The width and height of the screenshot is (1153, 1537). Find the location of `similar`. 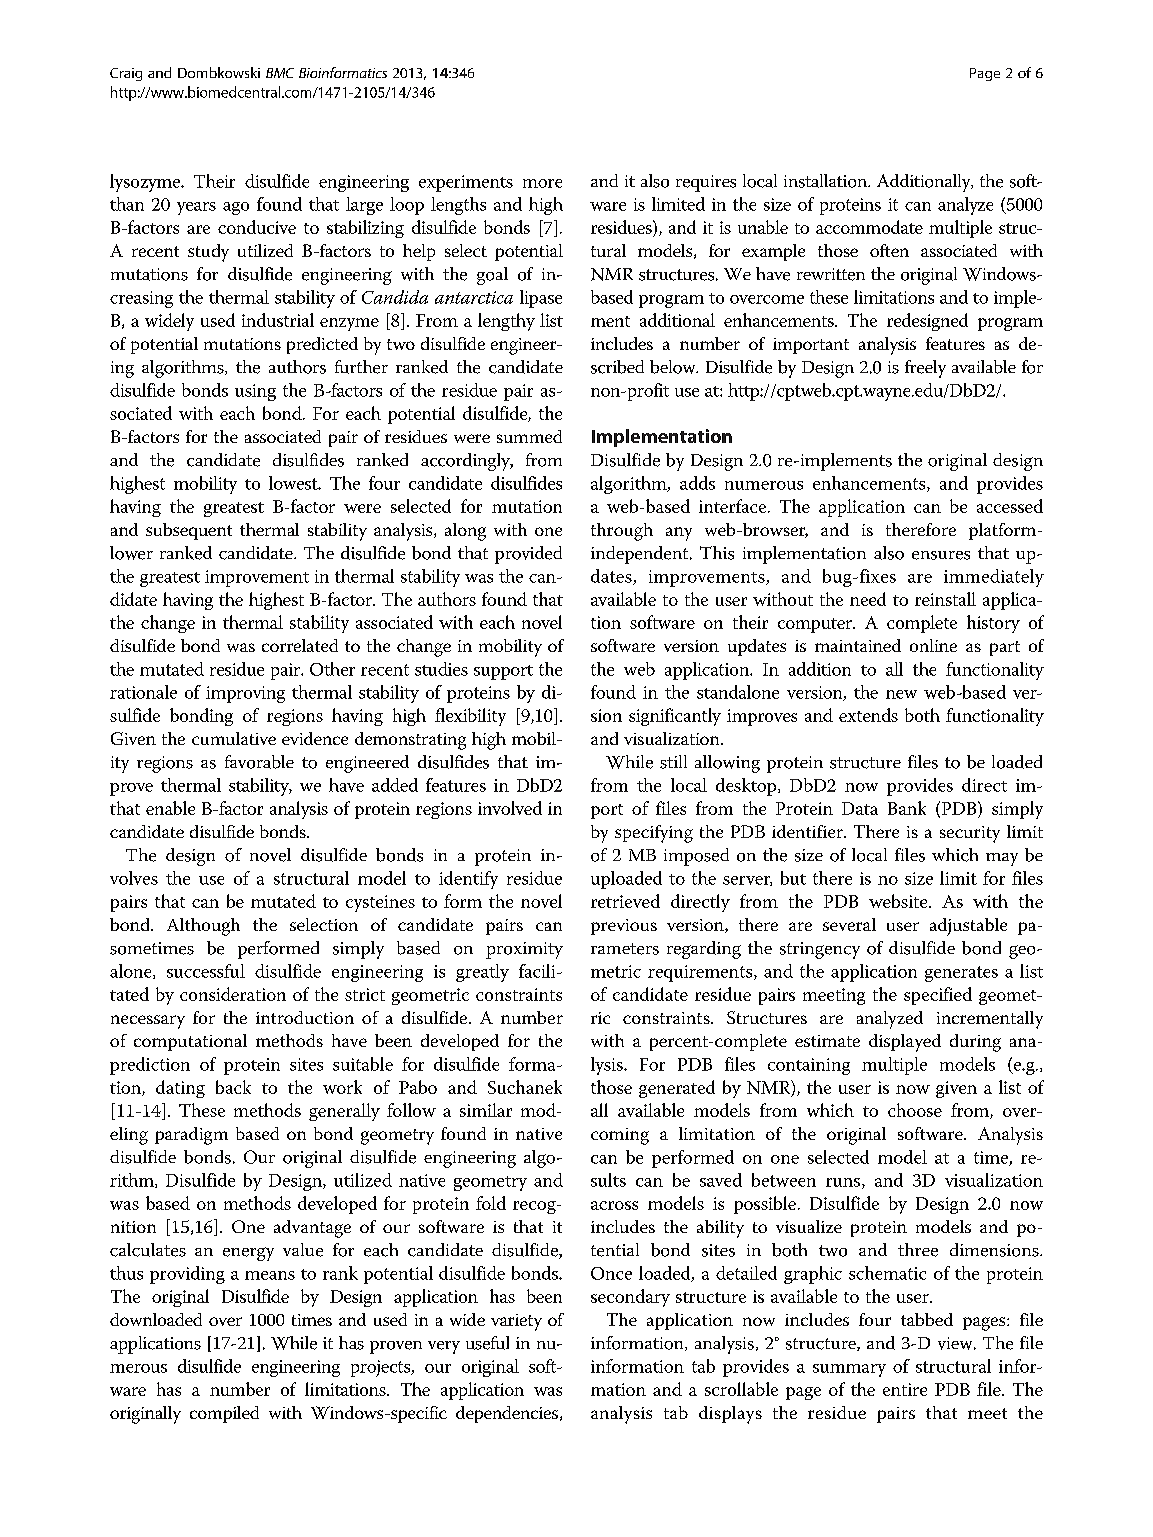

similar is located at coordinates (486, 1110).
